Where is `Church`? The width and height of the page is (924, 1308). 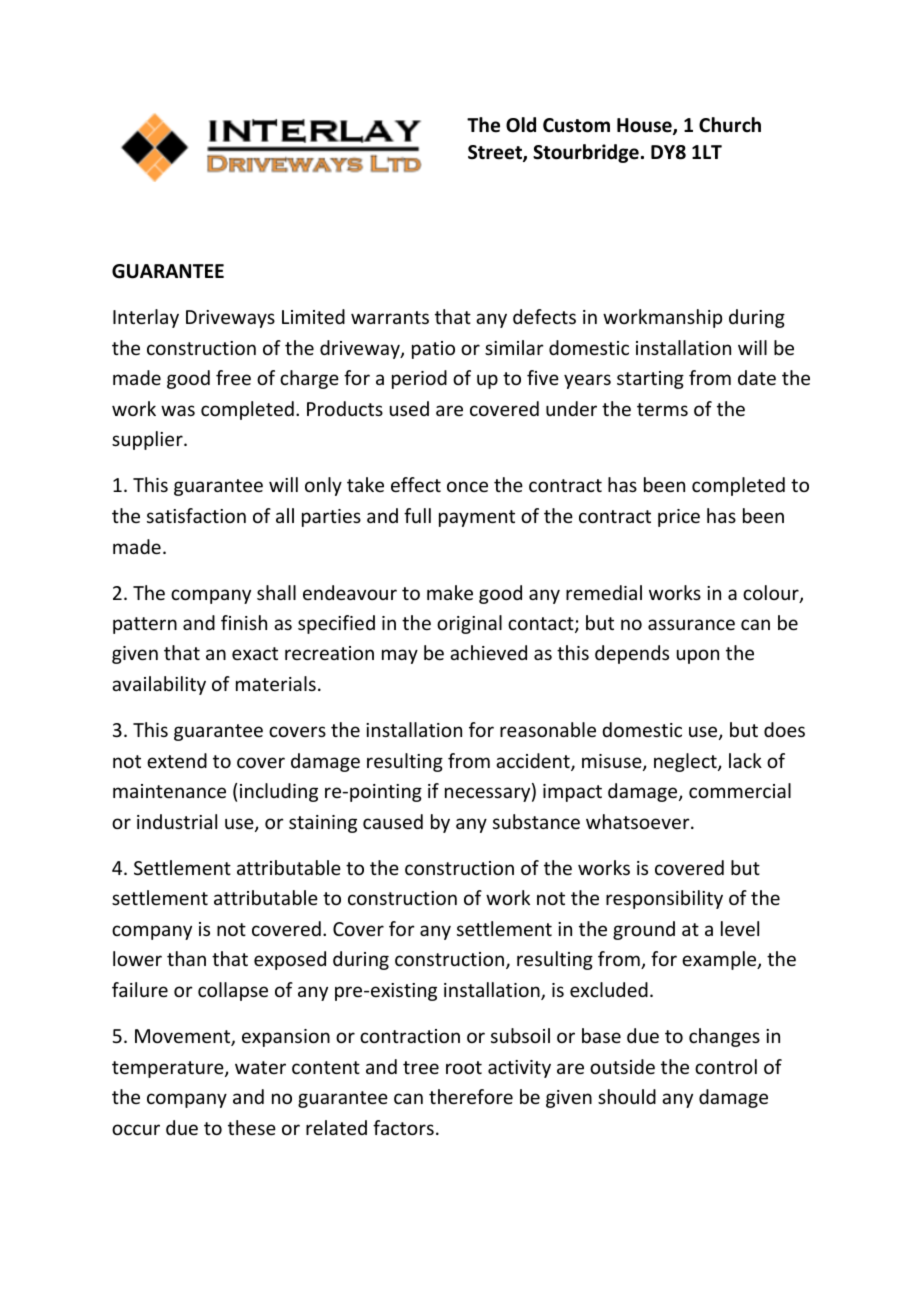
Church is located at coordinates (730, 125).
